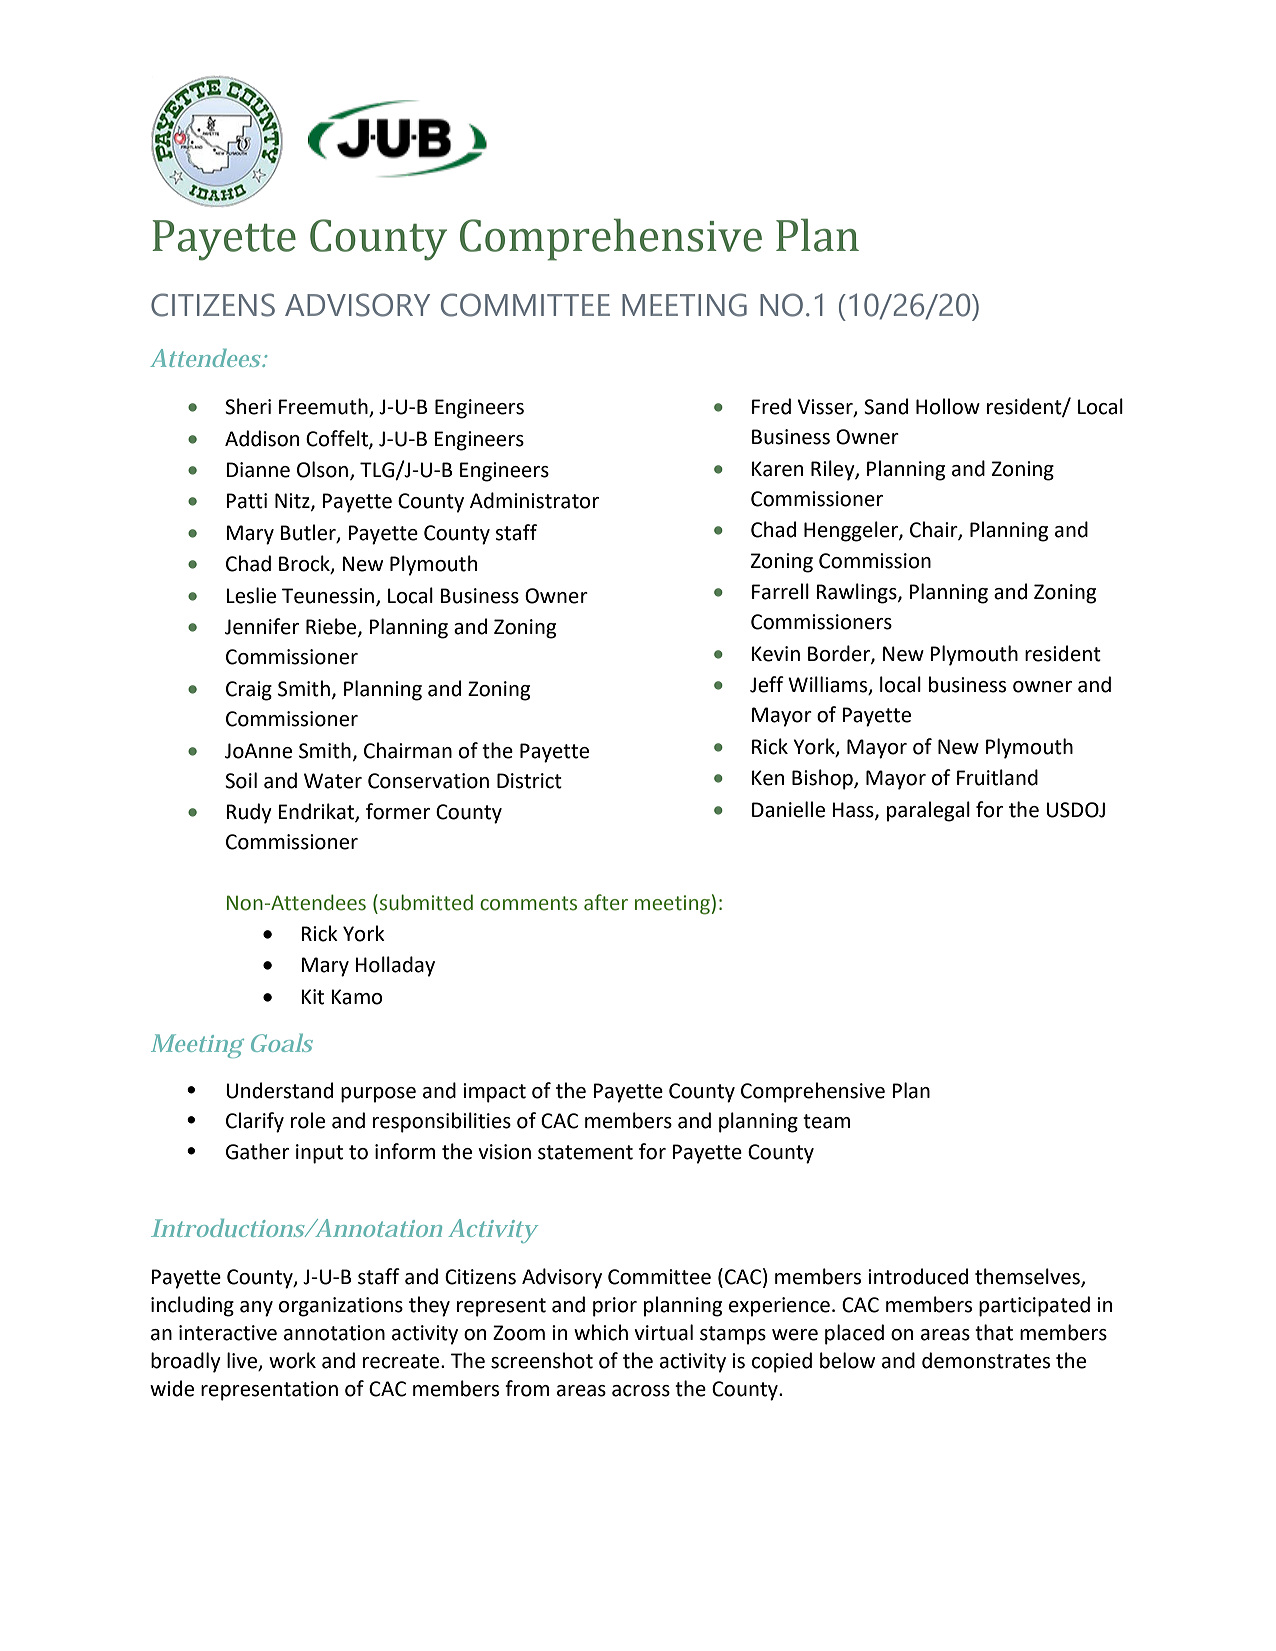 This screenshot has height=1651, width=1276. I want to click on Administrator, so click(534, 500).
